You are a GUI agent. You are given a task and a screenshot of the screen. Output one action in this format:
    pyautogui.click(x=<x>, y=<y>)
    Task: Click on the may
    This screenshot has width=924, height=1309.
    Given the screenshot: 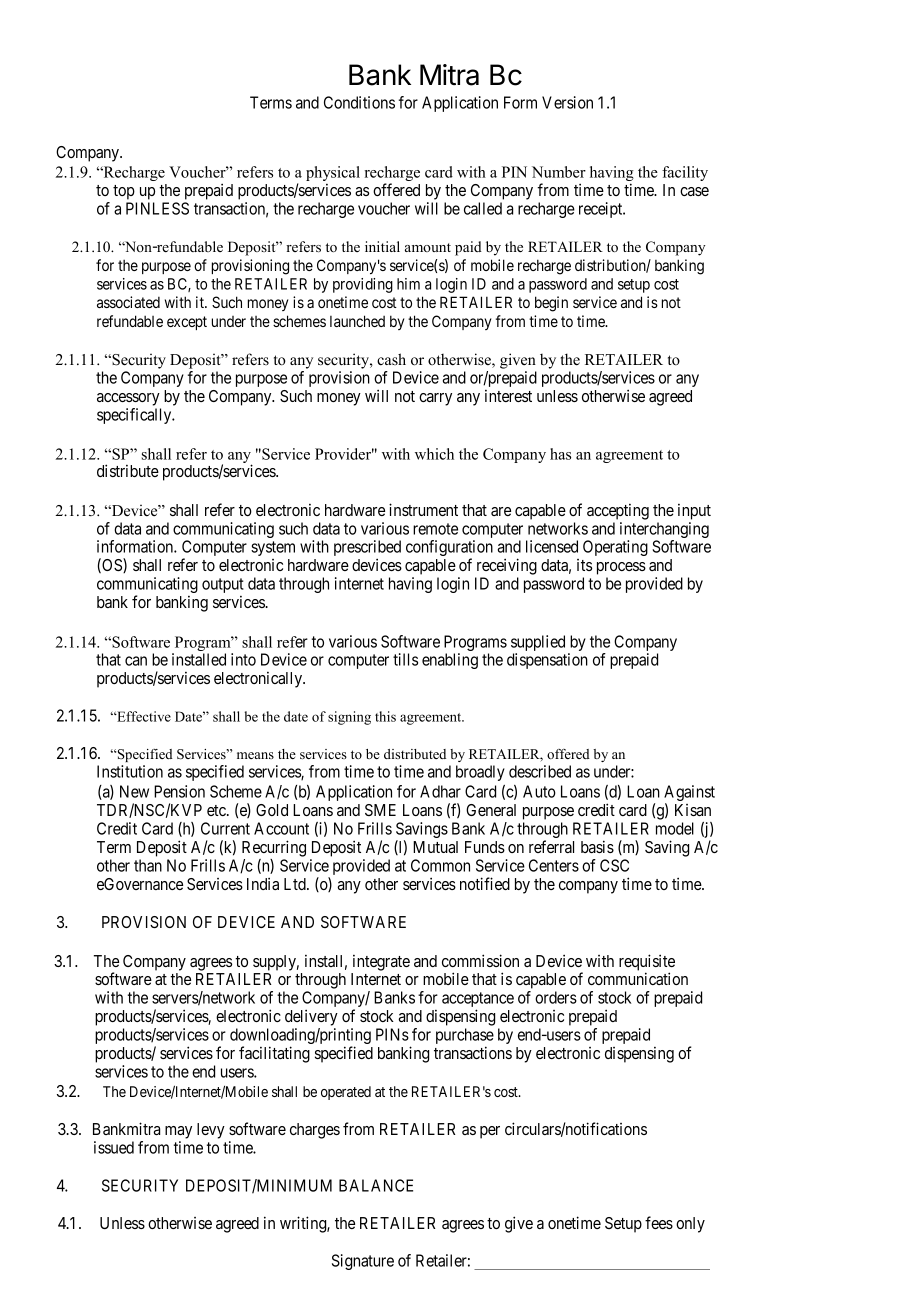 What is the action you would take?
    pyautogui.click(x=178, y=1132)
